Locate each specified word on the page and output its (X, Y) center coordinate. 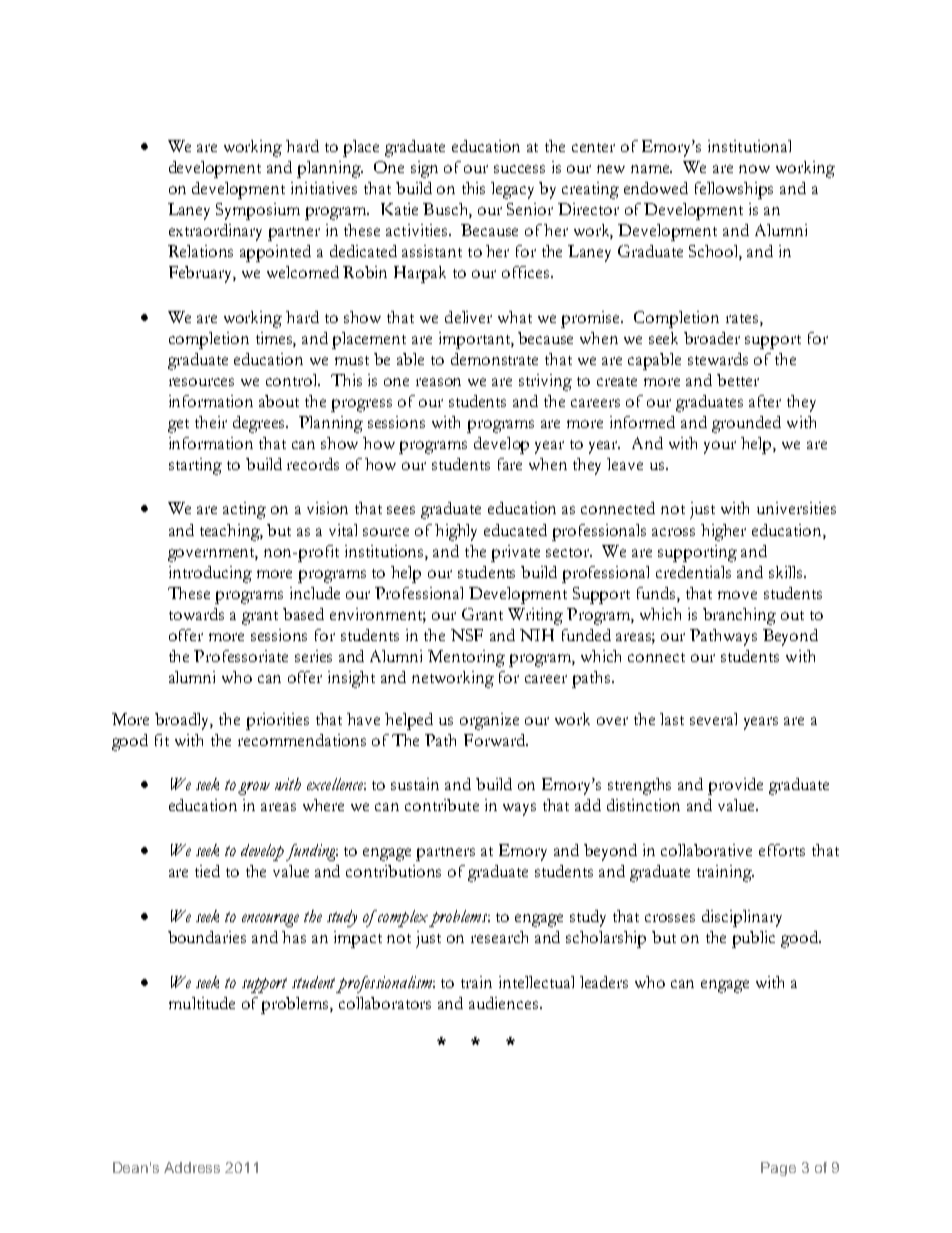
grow (254, 788)
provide (735, 786)
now (754, 169)
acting (244, 510)
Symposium (258, 211)
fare (510, 464)
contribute (442, 805)
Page (778, 1169)
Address (192, 1167)
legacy (512, 190)
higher (723, 532)
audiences (503, 1003)
